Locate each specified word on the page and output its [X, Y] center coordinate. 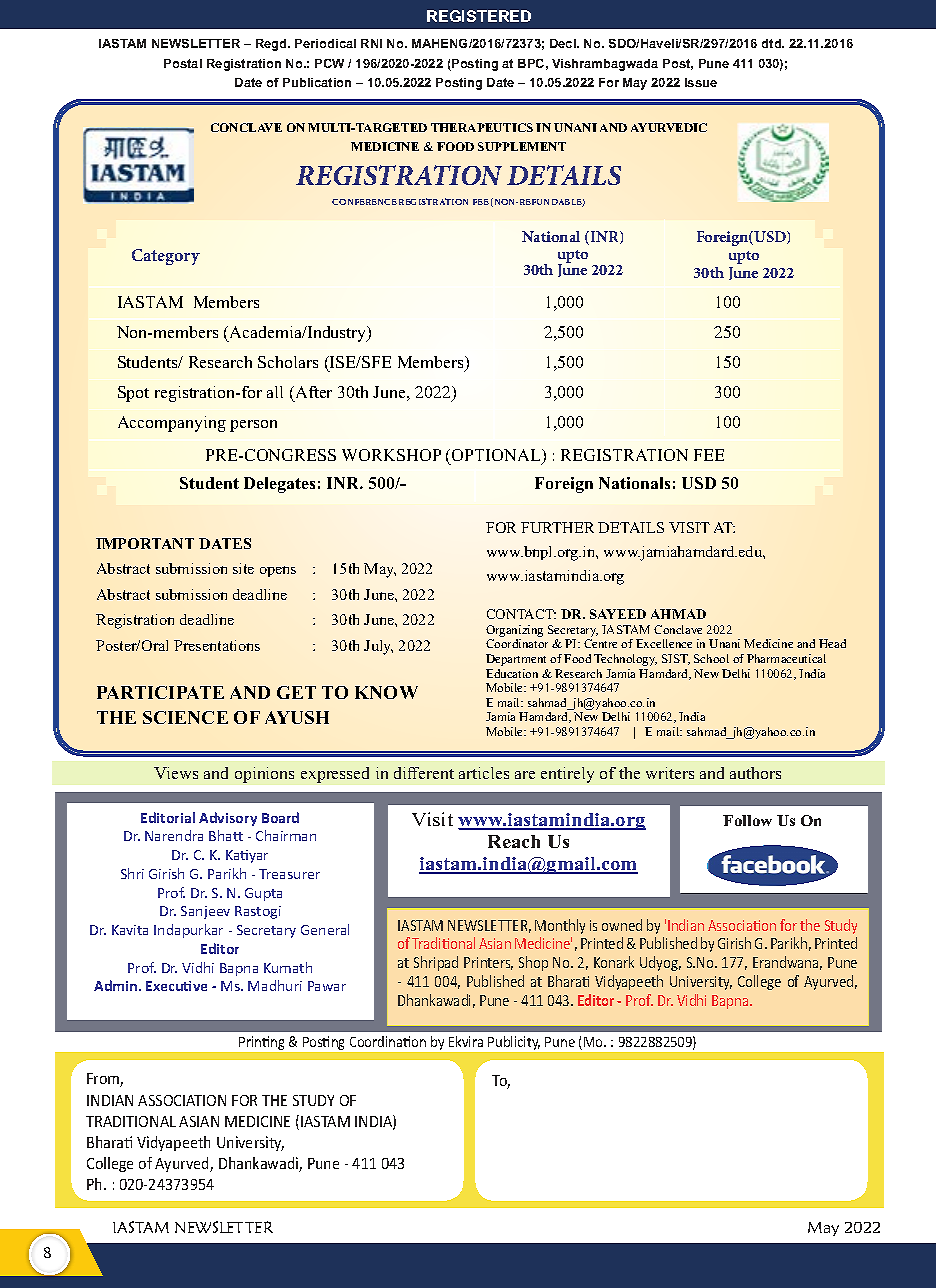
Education [512, 673]
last [572, 422]
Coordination [388, 1041]
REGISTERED [479, 16]
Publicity [514, 1043]
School [711, 658]
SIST [676, 659]
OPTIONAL [497, 456]
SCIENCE [185, 717]
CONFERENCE [364, 202]
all [275, 392]
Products [782, 133]
